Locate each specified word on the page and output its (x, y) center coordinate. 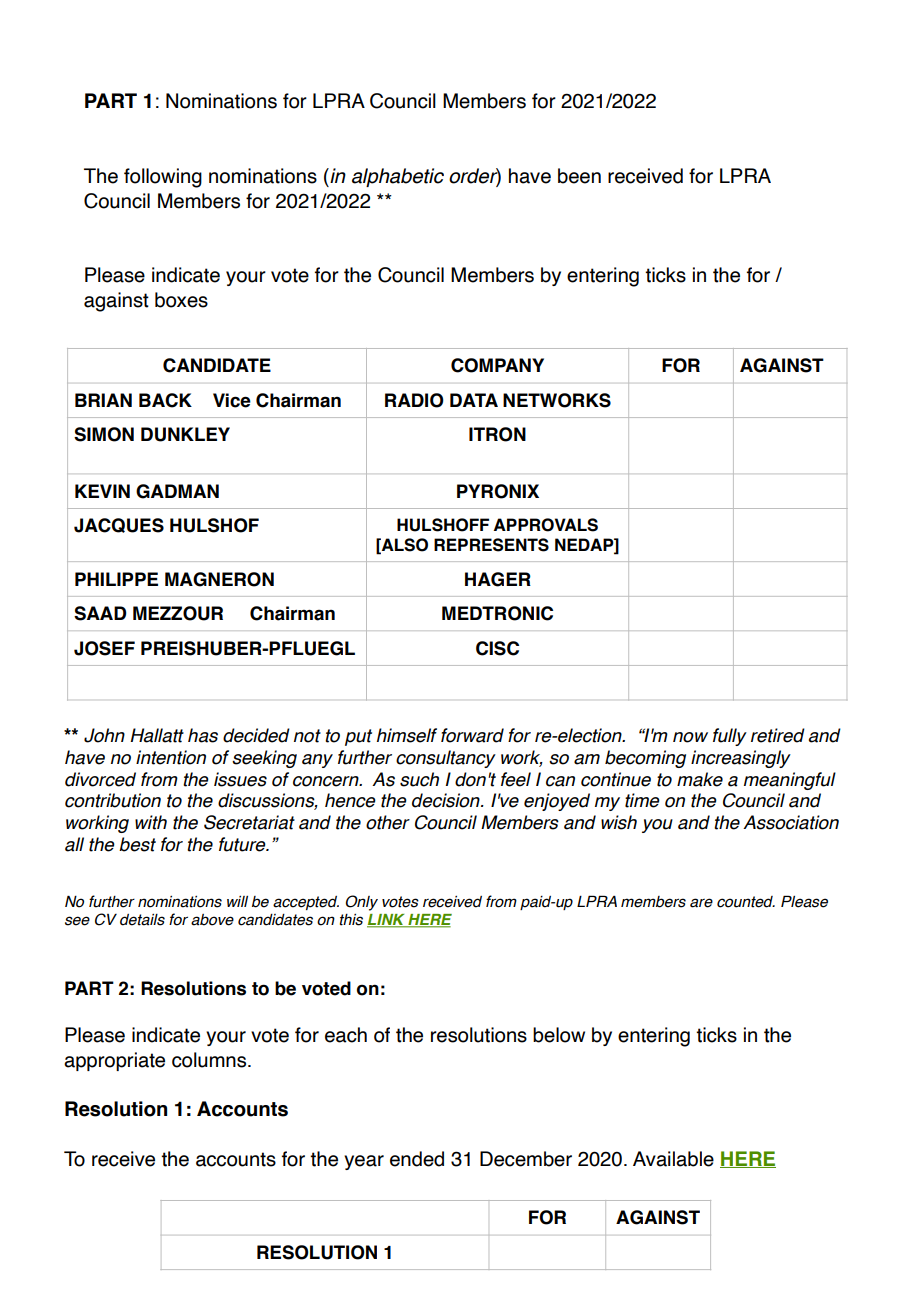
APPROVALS (546, 525)
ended (417, 1159)
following (163, 178)
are (701, 903)
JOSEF (104, 648)
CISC (497, 648)
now (690, 737)
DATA (474, 400)
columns (210, 1060)
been (579, 176)
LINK (387, 921)
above (212, 920)
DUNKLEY (185, 434)
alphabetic (398, 177)
